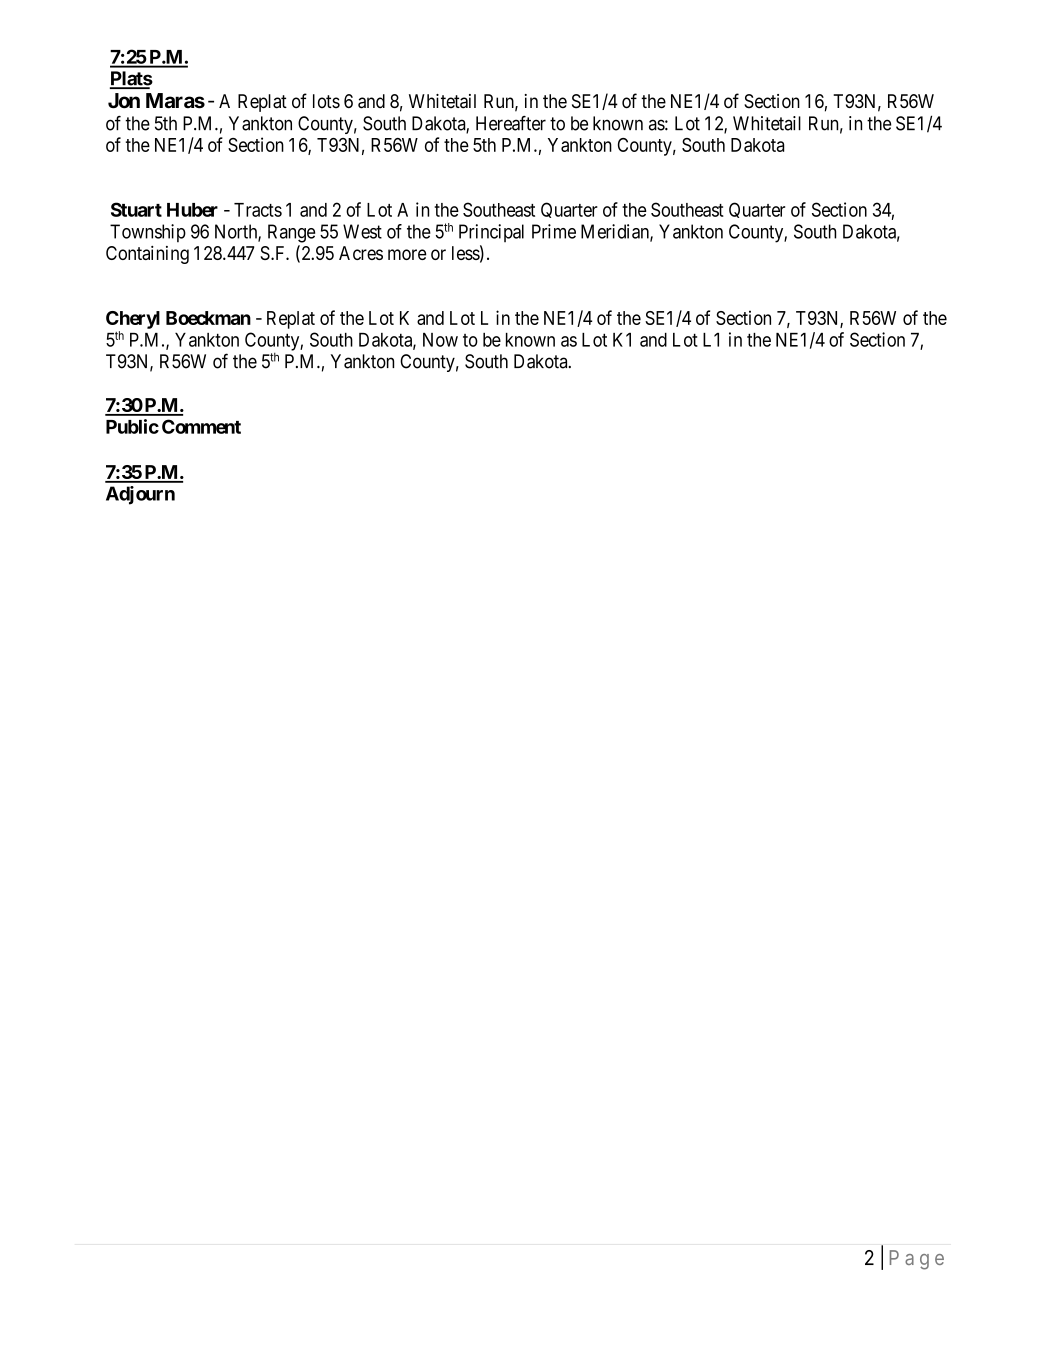 The height and width of the screenshot is (1355, 1047). What do you see at coordinates (124, 101) in the screenshot?
I see `Jon` at bounding box center [124, 101].
